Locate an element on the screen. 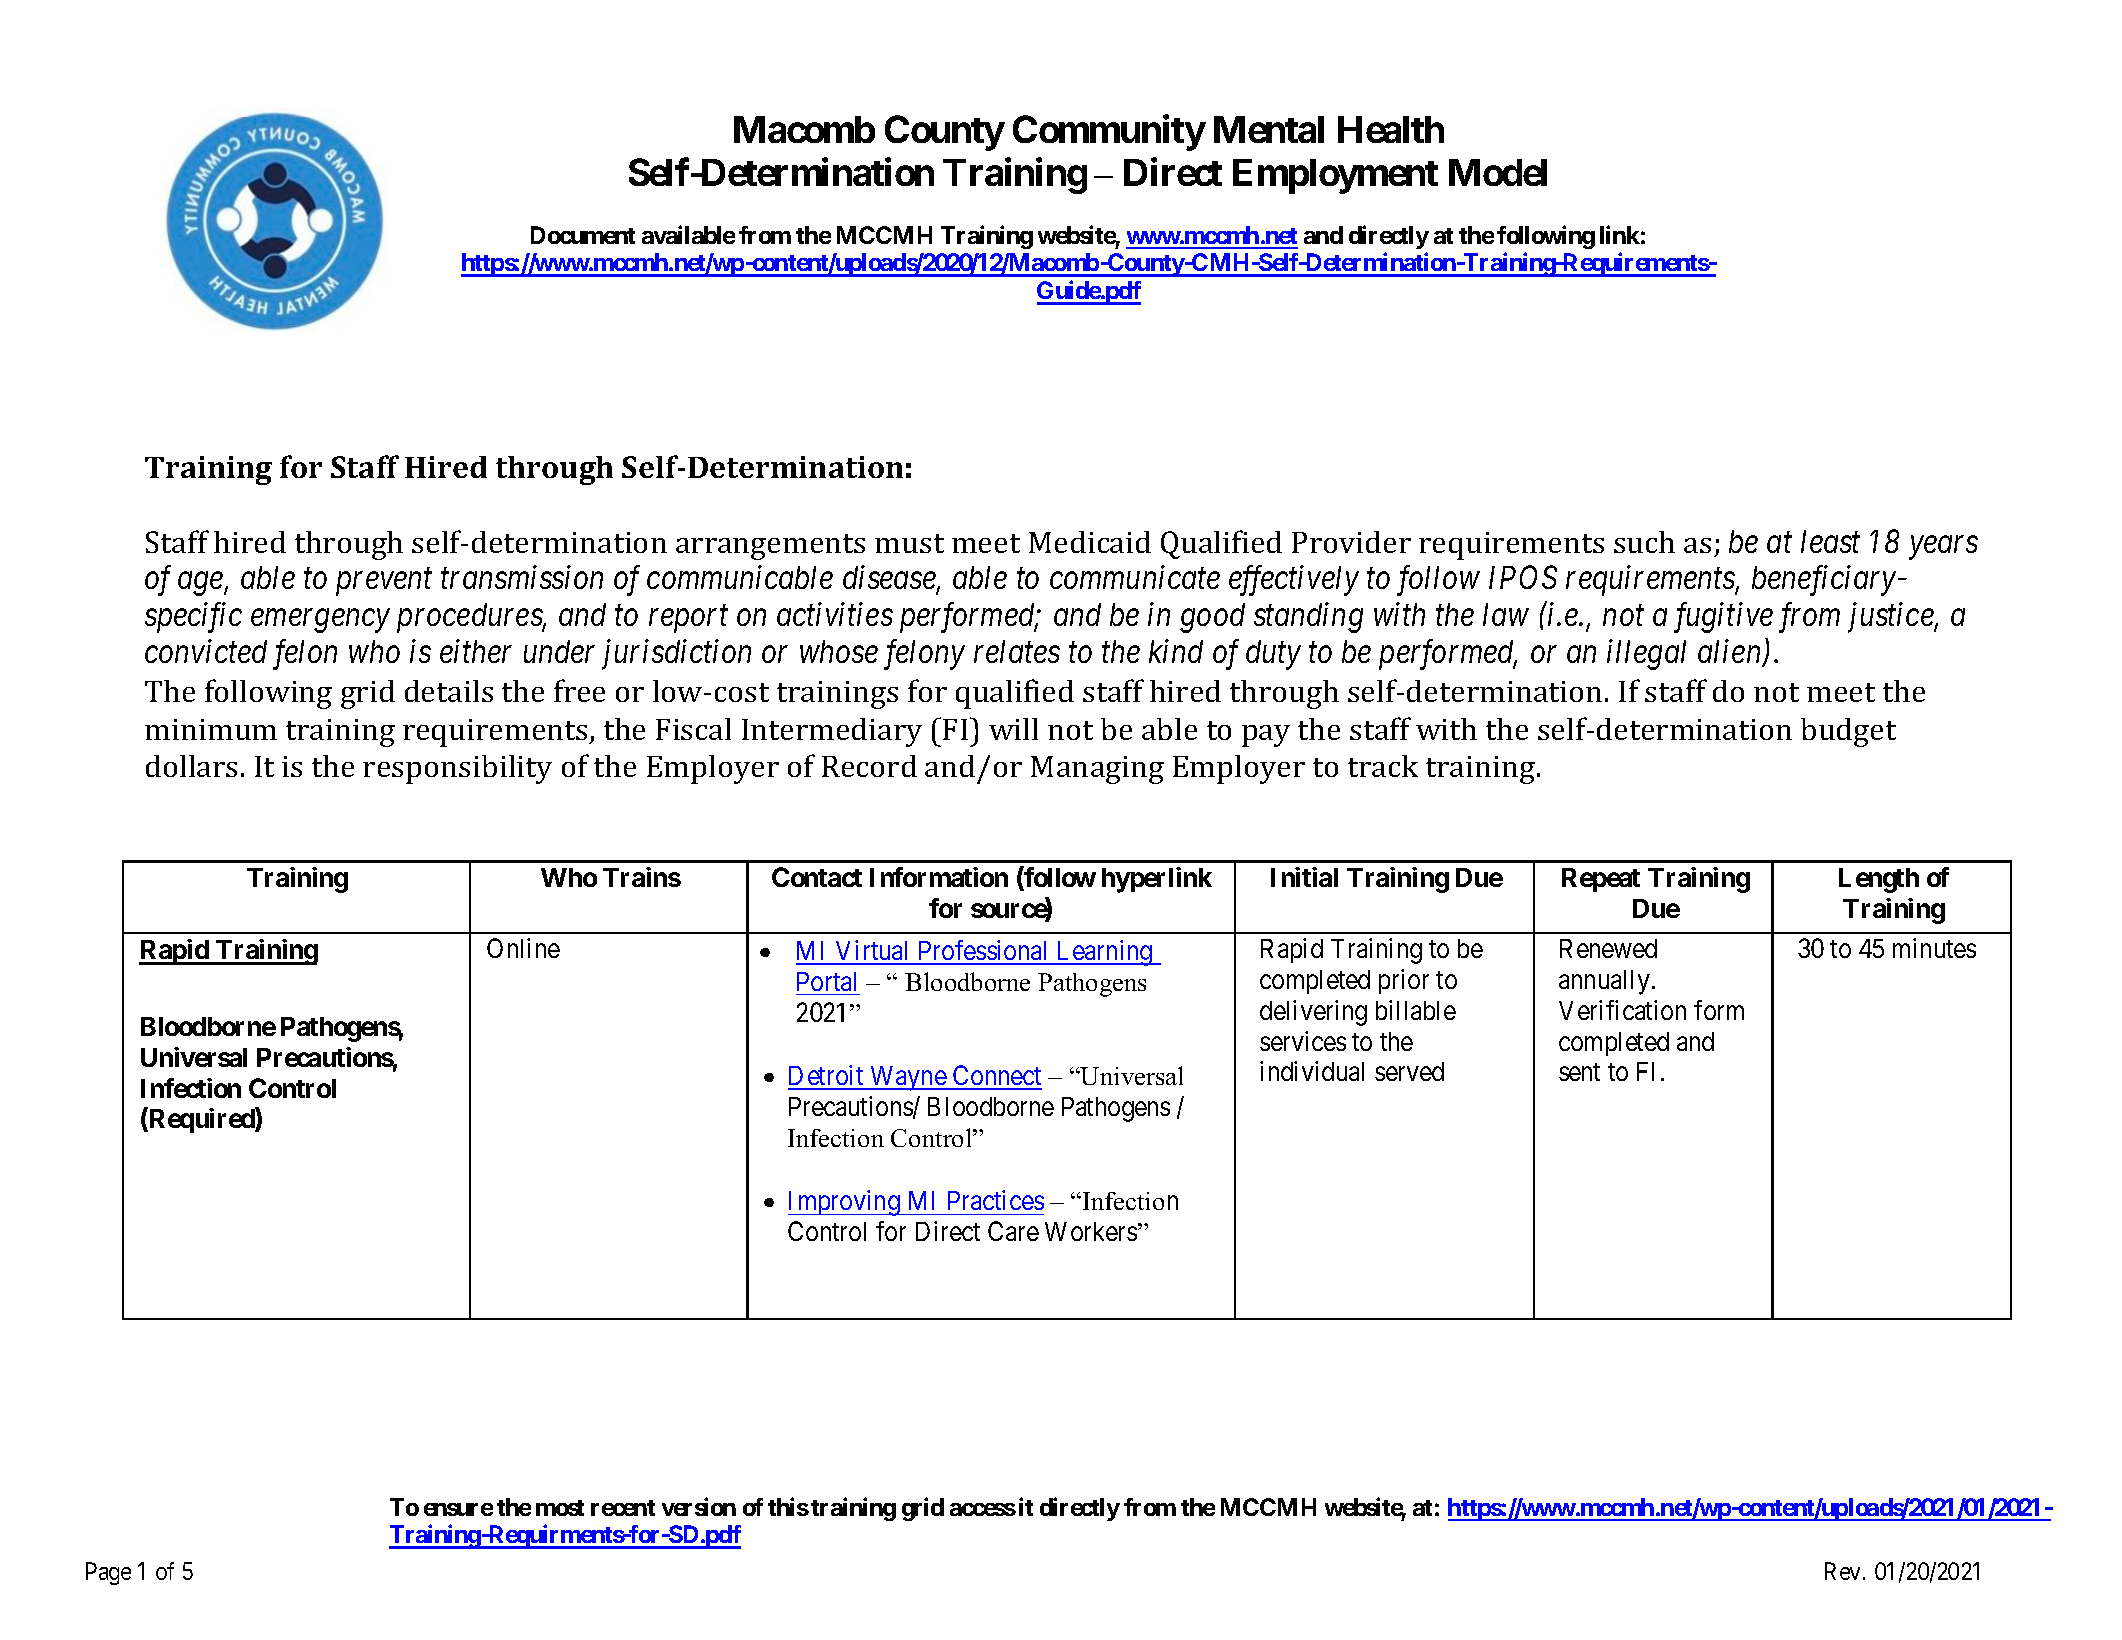  Document is located at coordinates (583, 235).
